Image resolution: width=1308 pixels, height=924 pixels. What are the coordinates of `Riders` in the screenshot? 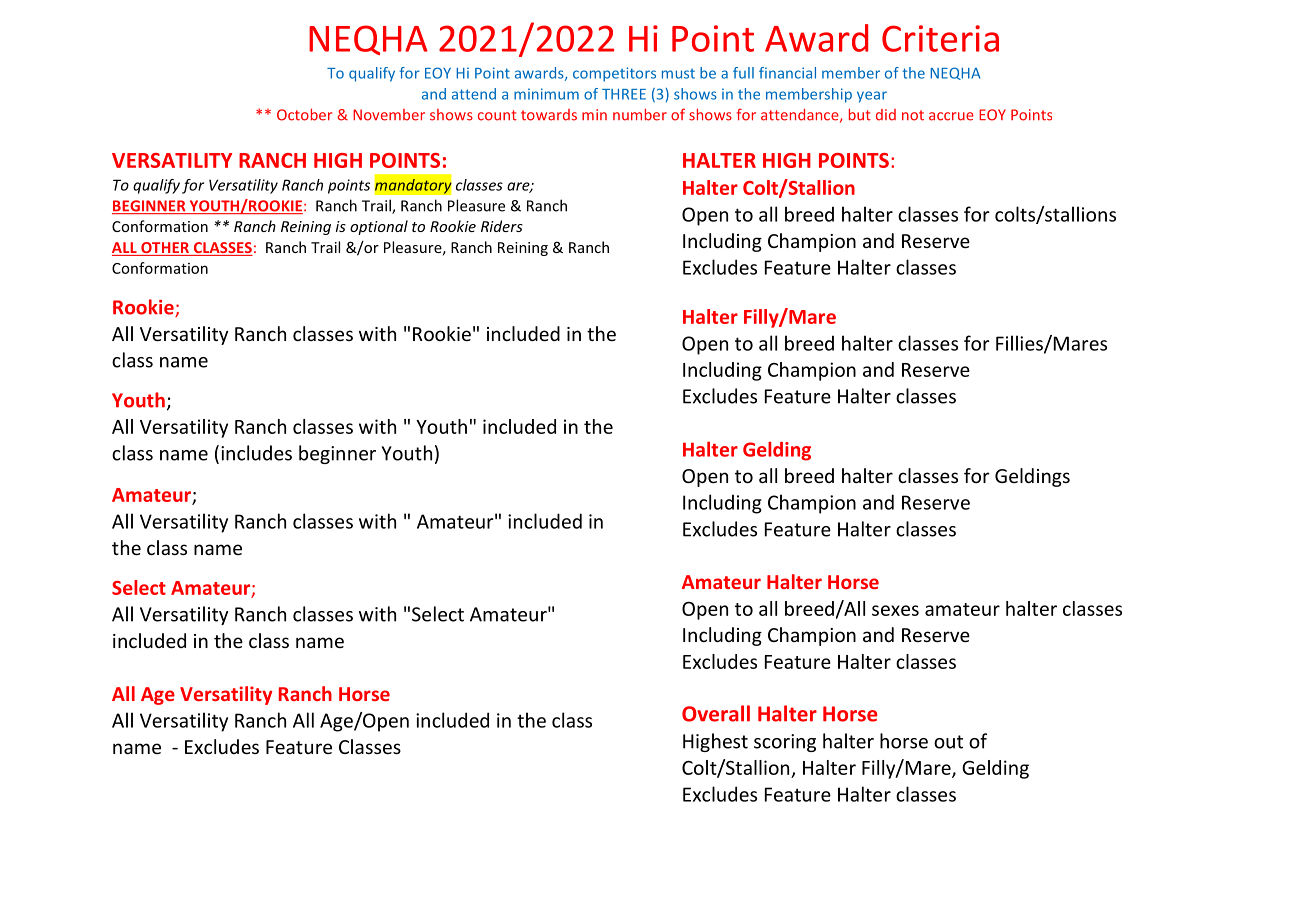 It's located at (502, 226).
